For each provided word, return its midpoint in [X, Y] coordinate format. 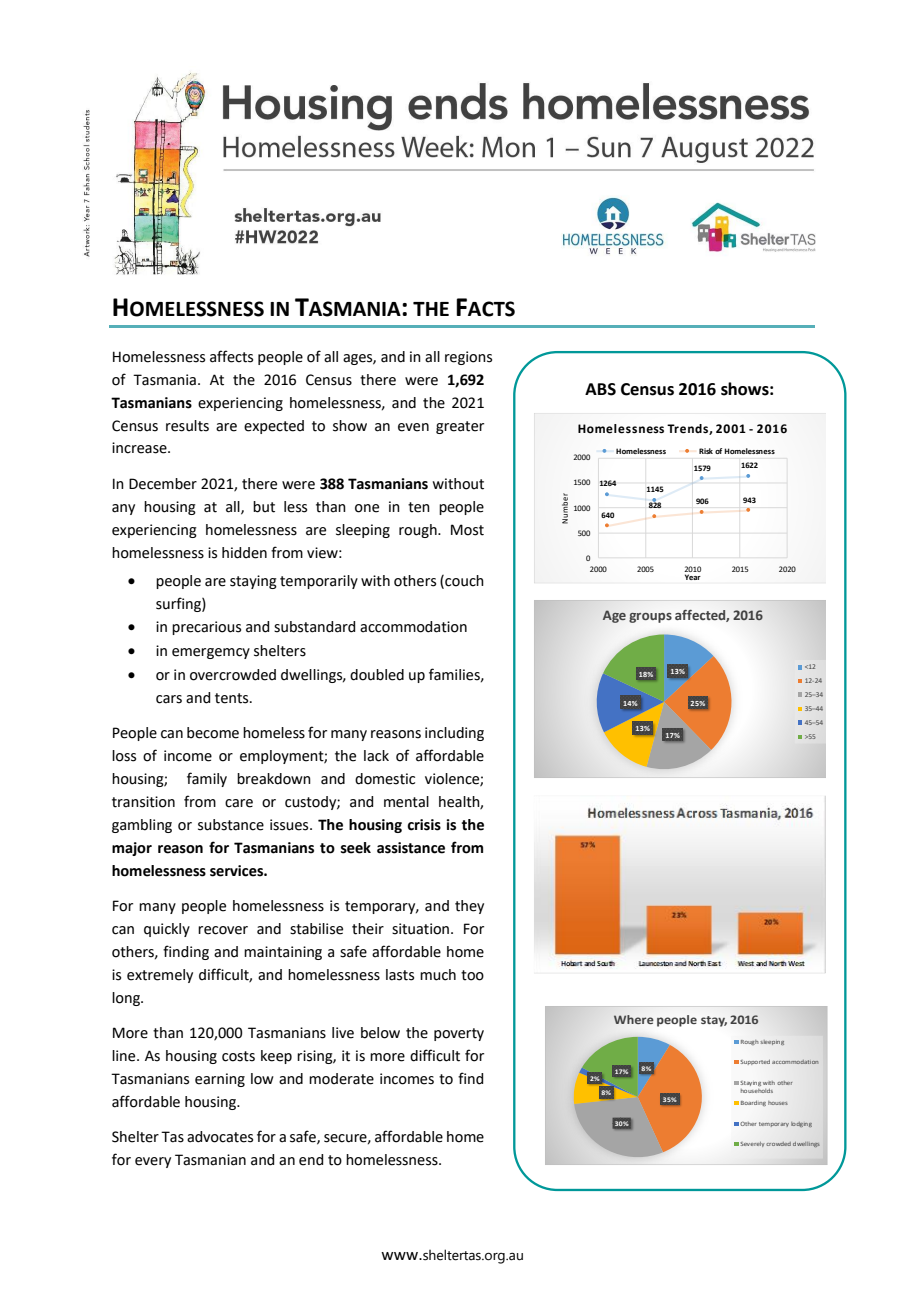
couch [463, 581]
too [472, 975]
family [207, 779]
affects [231, 356]
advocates [220, 1137]
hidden [244, 553]
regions [468, 358]
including [454, 734]
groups [650, 618]
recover [223, 930]
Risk [706, 451]
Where [634, 1019]
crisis [424, 825]
